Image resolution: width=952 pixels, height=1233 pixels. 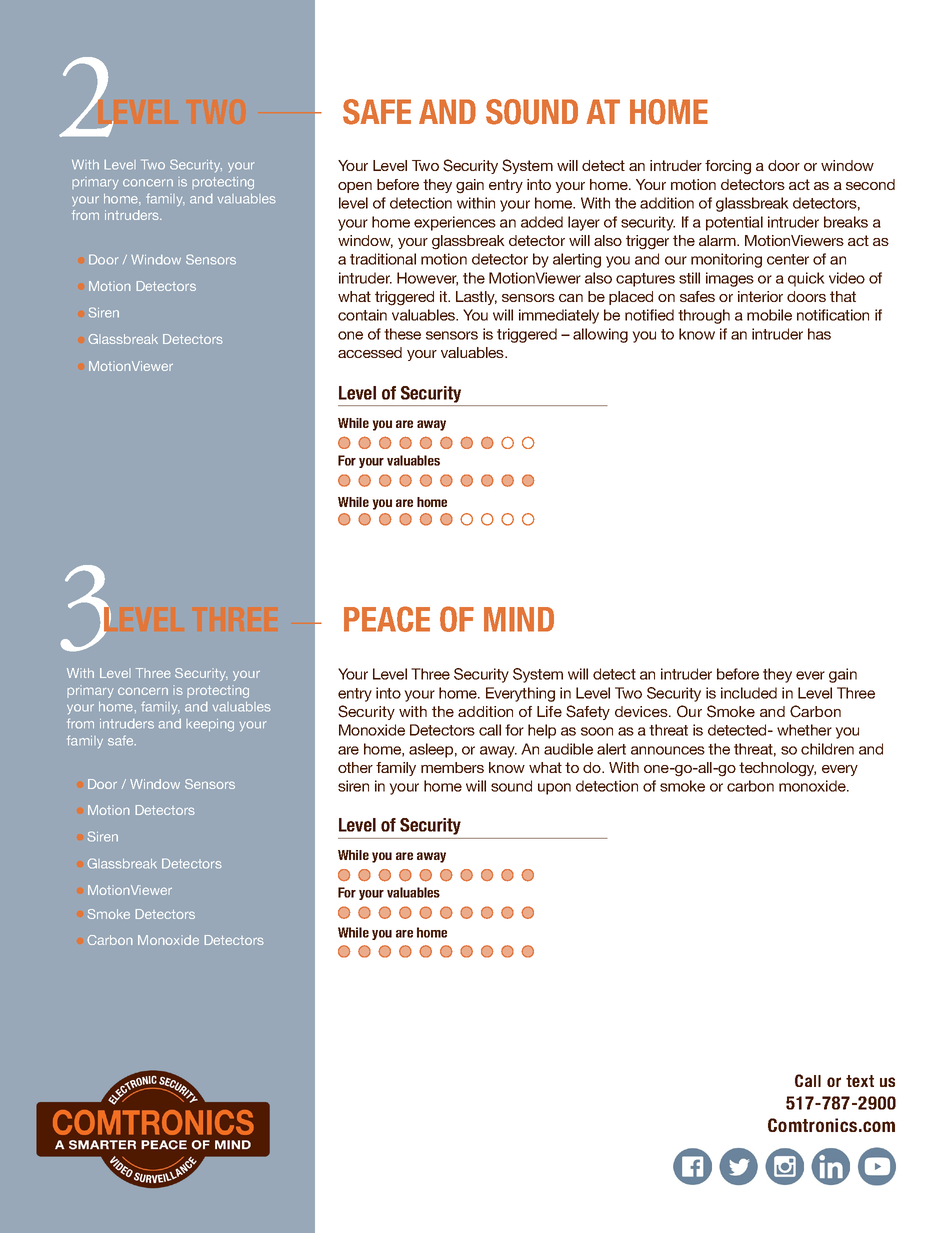 What do you see at coordinates (846, 222) in the screenshot?
I see `breaks` at bounding box center [846, 222].
